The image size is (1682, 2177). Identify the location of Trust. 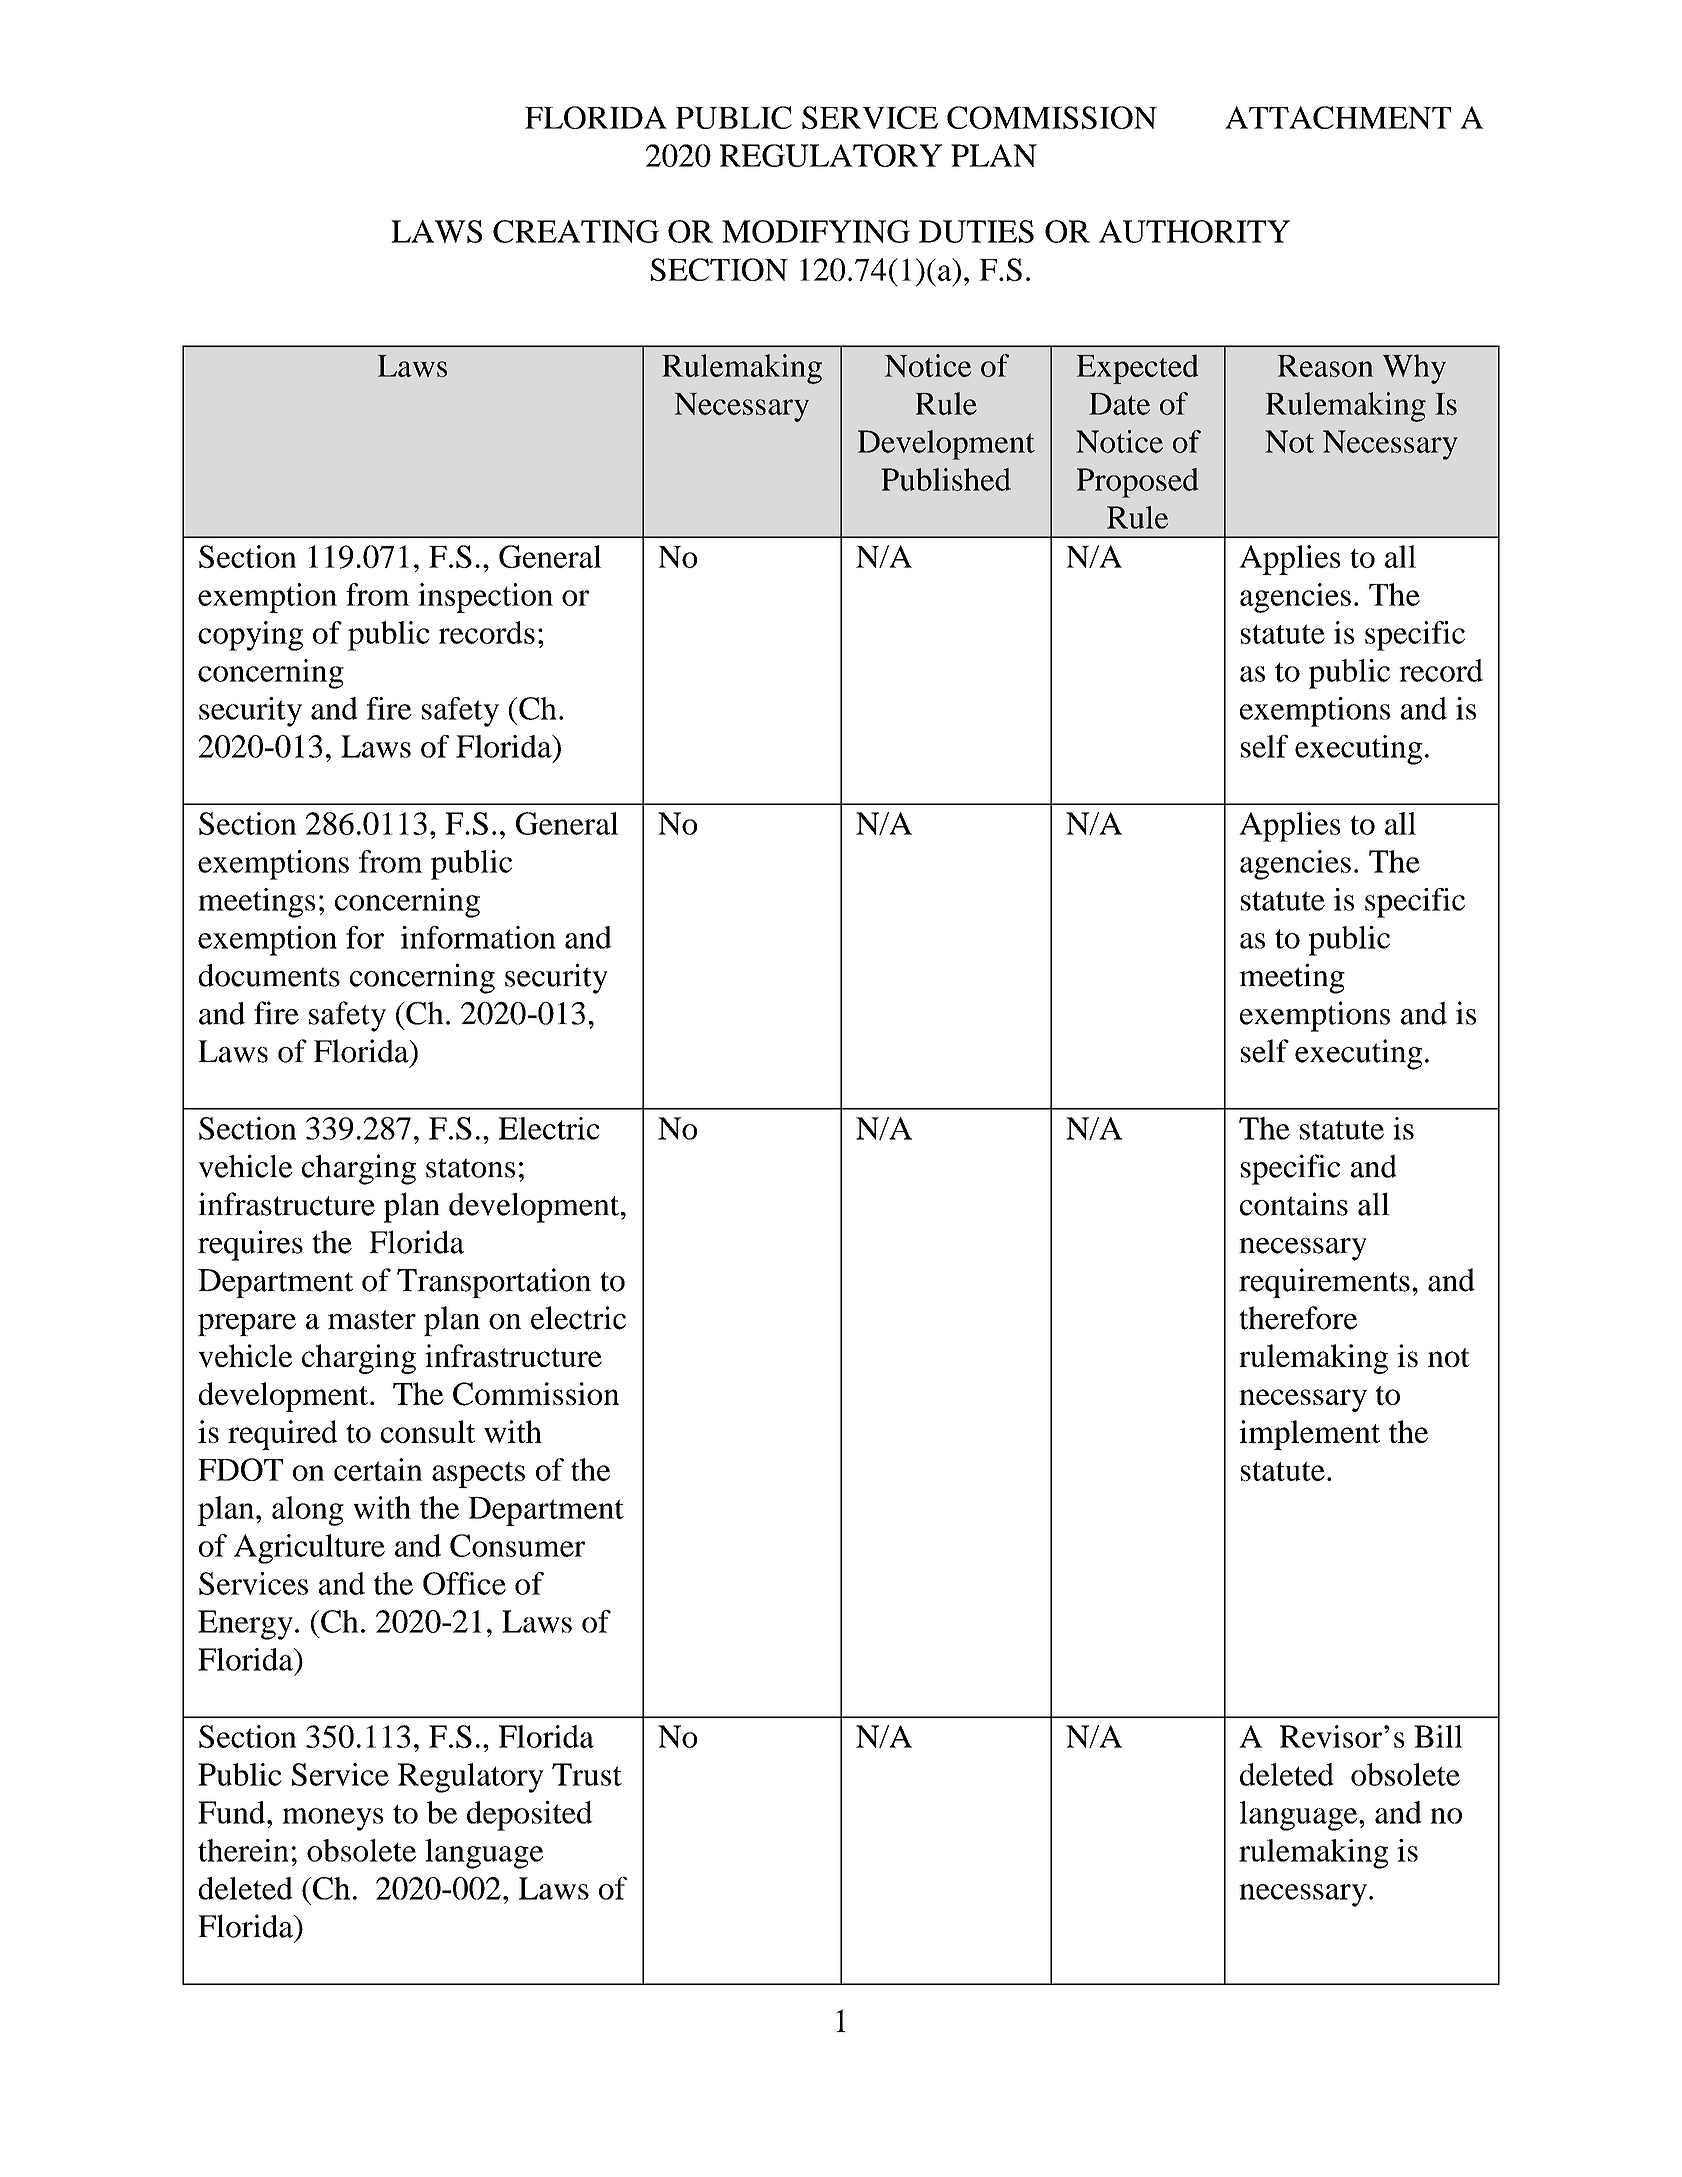
(587, 1774).
